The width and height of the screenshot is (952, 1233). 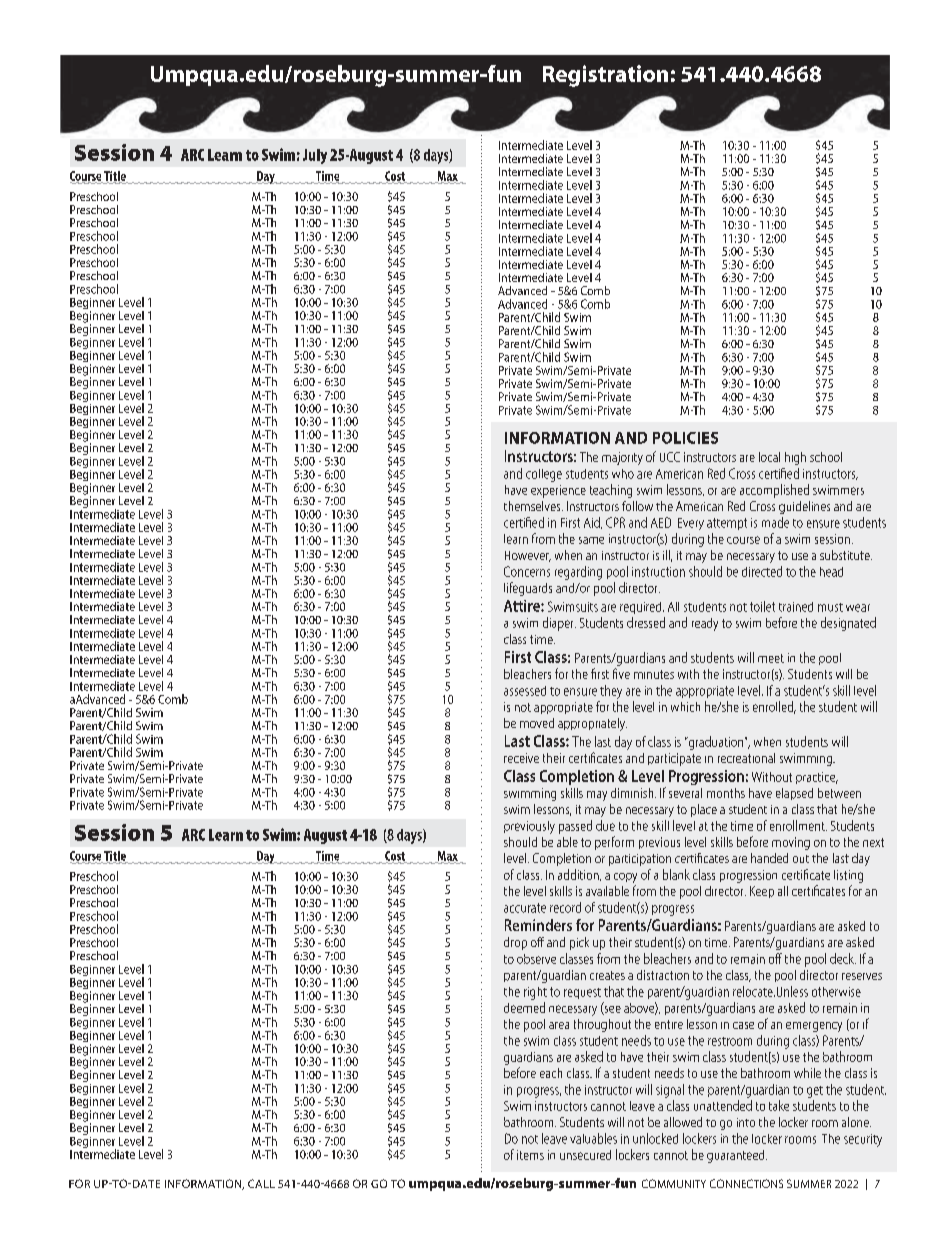 I want to click on drop, so click(x=515, y=943).
